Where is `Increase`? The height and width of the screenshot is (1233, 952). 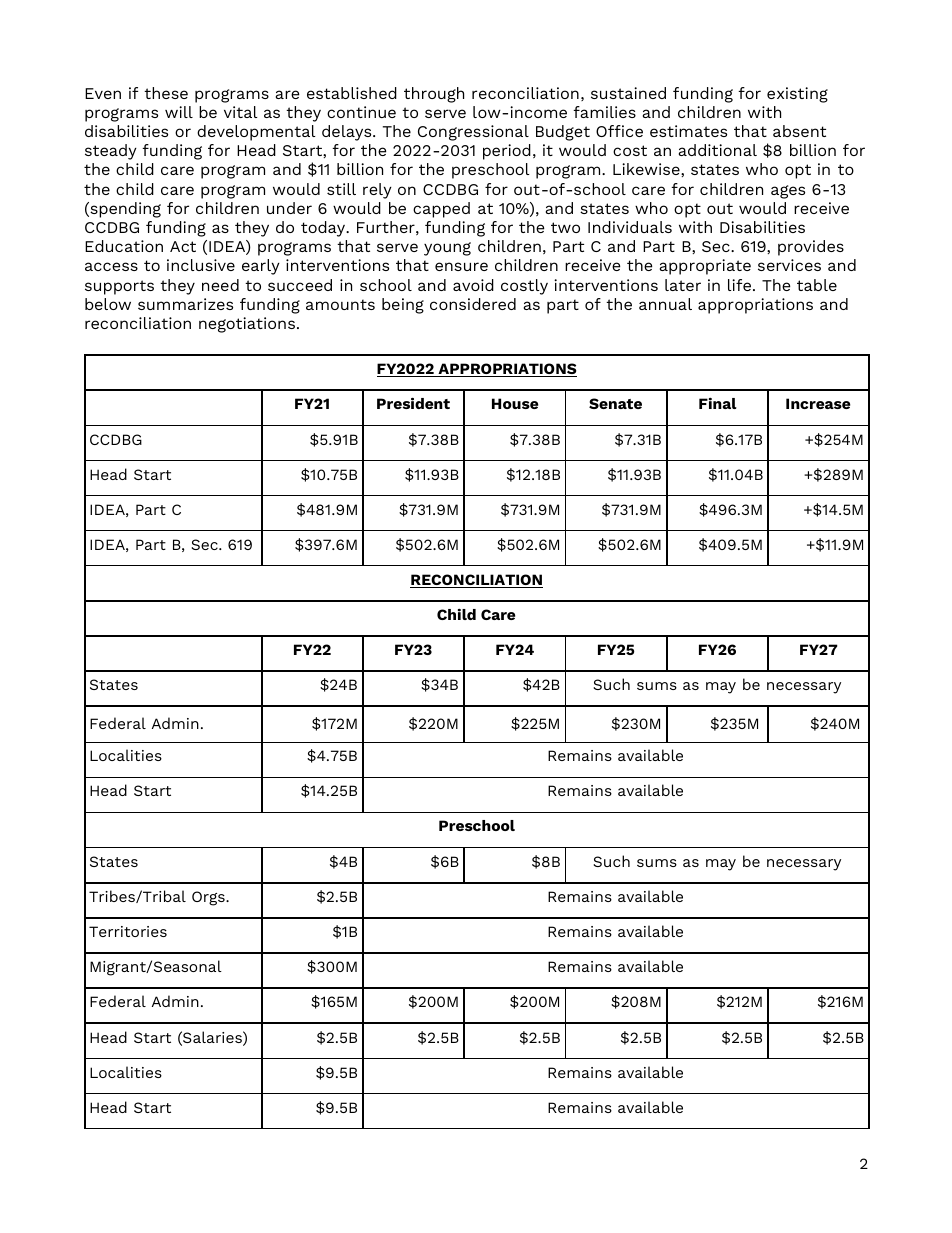
Increase is located at coordinates (818, 403).
